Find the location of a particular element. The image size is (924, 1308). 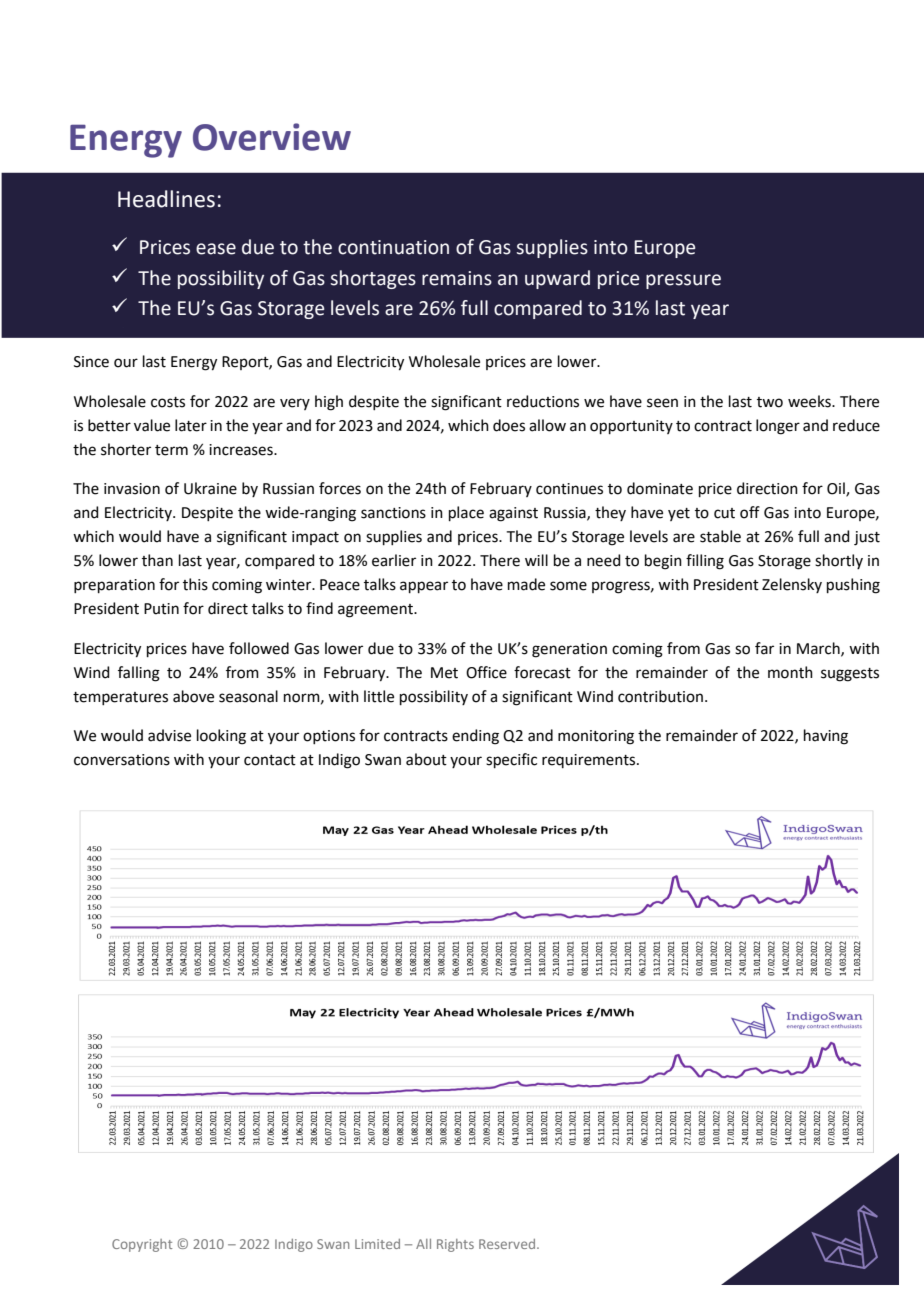

pressure is located at coordinates (683, 281).
